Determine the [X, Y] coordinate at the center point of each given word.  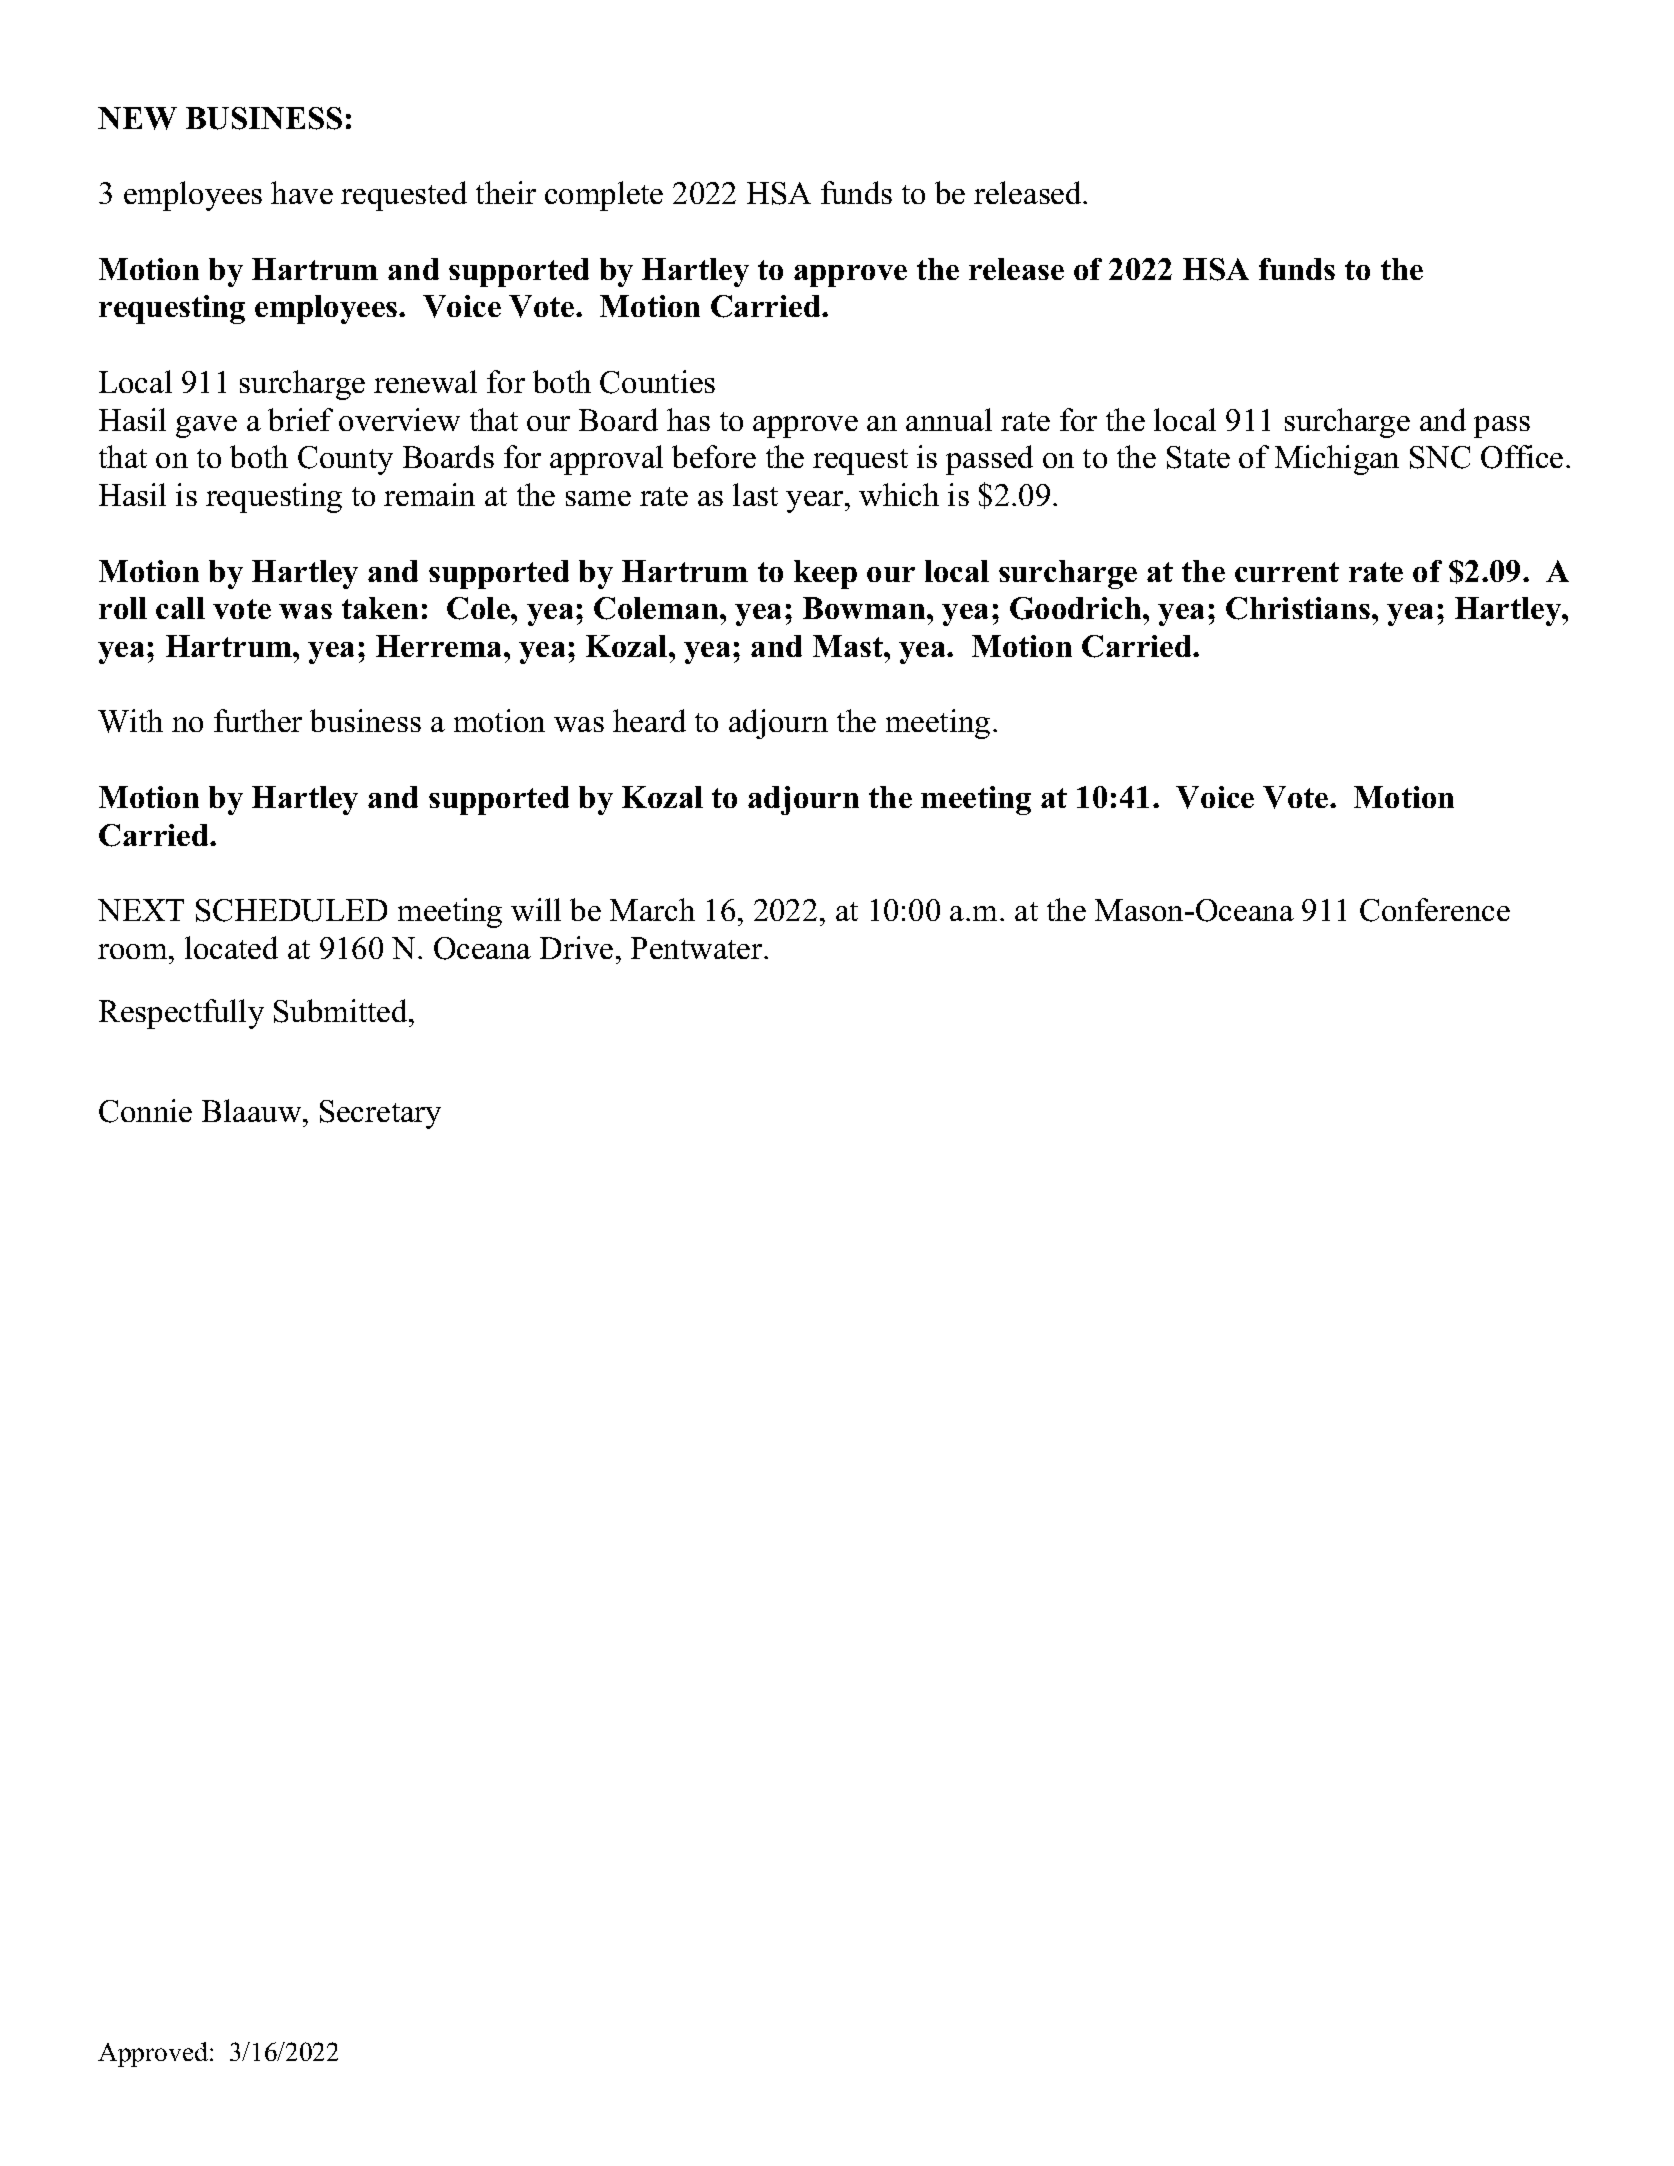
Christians [1299, 608]
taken [380, 608]
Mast [849, 646]
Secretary [380, 1114]
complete [604, 196]
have [302, 192]
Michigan [1337, 460]
